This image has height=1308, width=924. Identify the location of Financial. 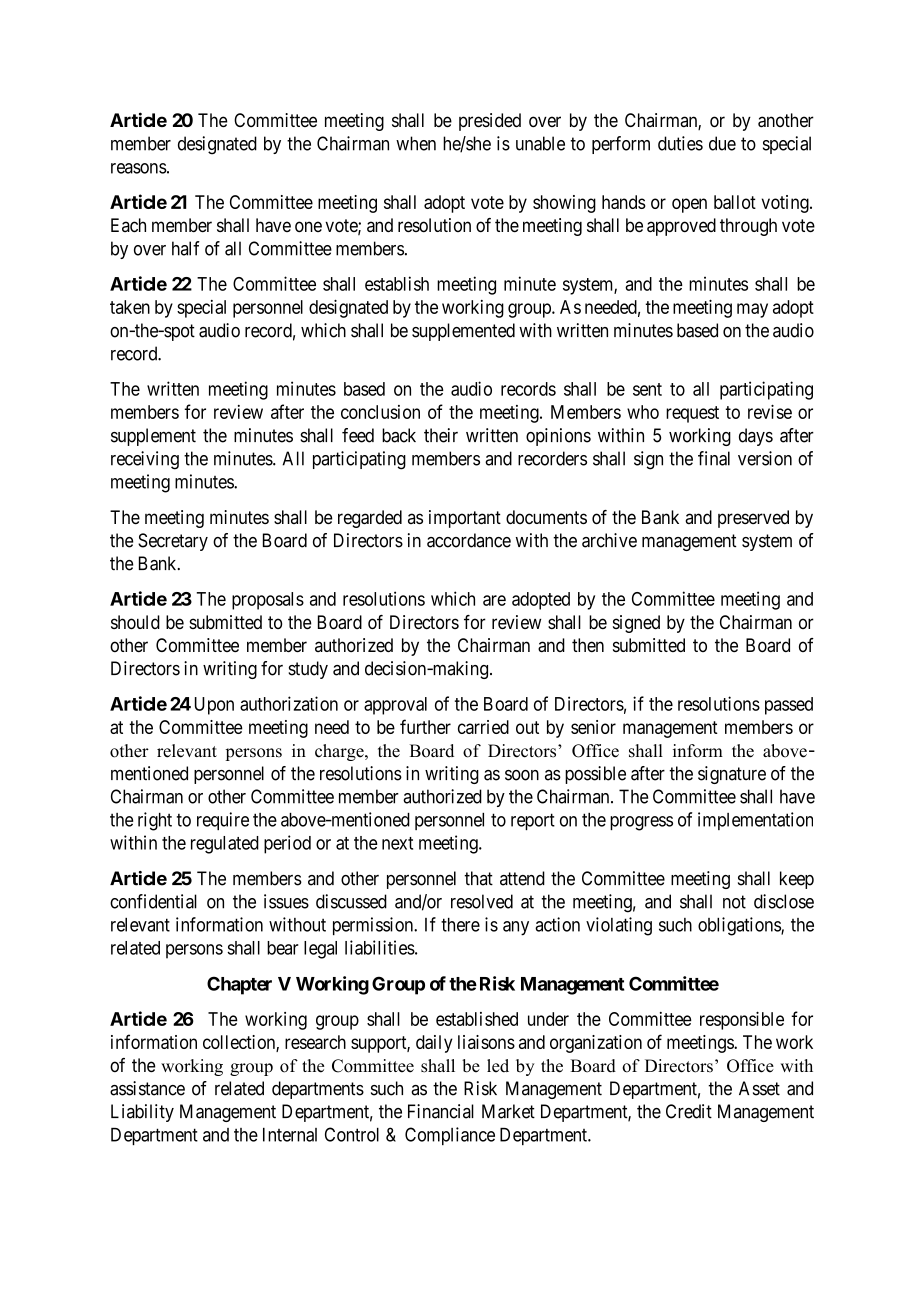
(441, 1111).
